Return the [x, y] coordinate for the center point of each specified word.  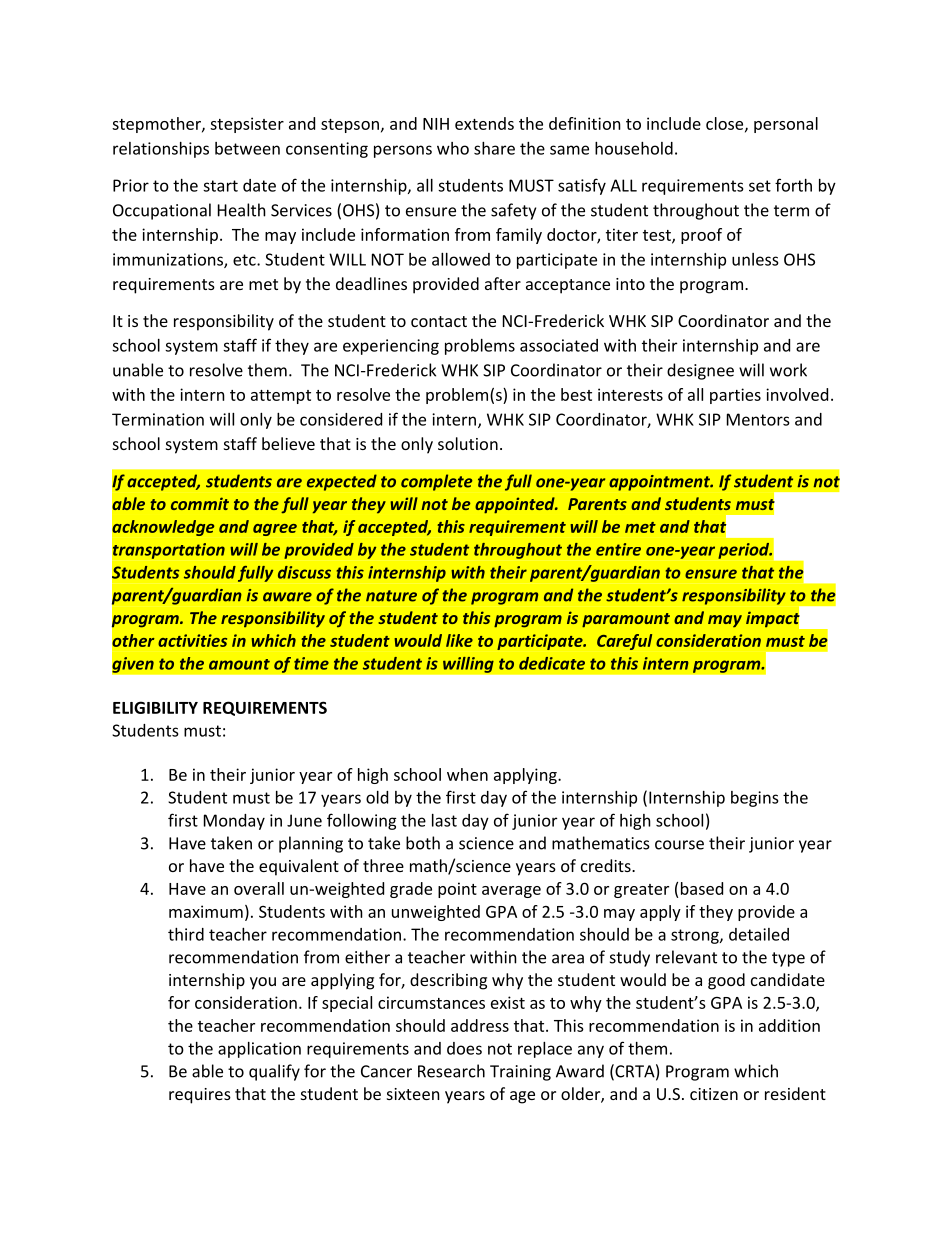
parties [735, 396]
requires [200, 1096]
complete [436, 482]
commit [200, 503]
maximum [206, 911]
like [459, 640]
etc [245, 260]
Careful [624, 642]
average [511, 892]
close [726, 124]
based [702, 888]
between [247, 148]
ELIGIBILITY [155, 707]
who [453, 148]
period [745, 551]
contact [439, 321]
